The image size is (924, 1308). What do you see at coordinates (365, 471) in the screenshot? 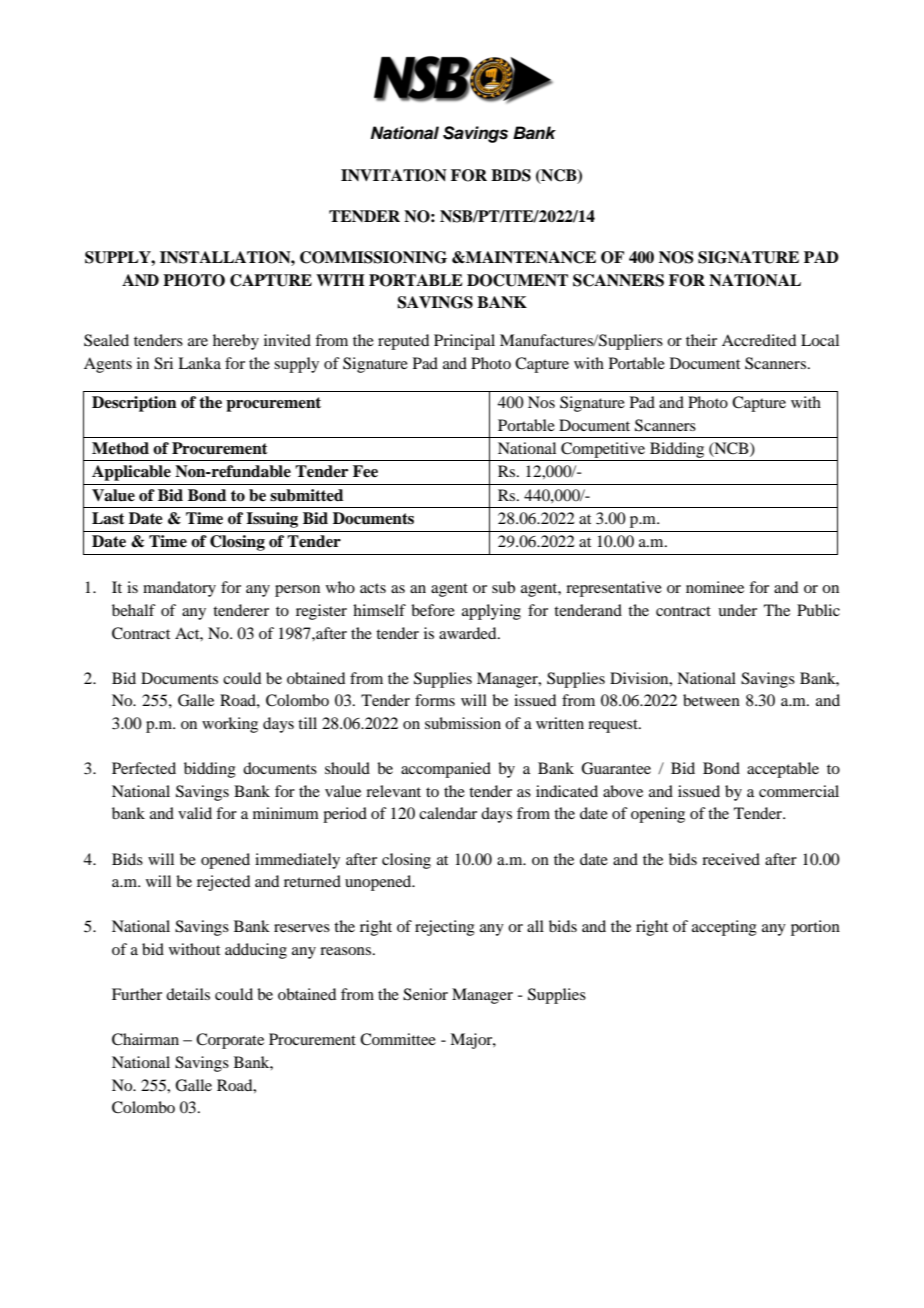
I see `Fee` at bounding box center [365, 471].
